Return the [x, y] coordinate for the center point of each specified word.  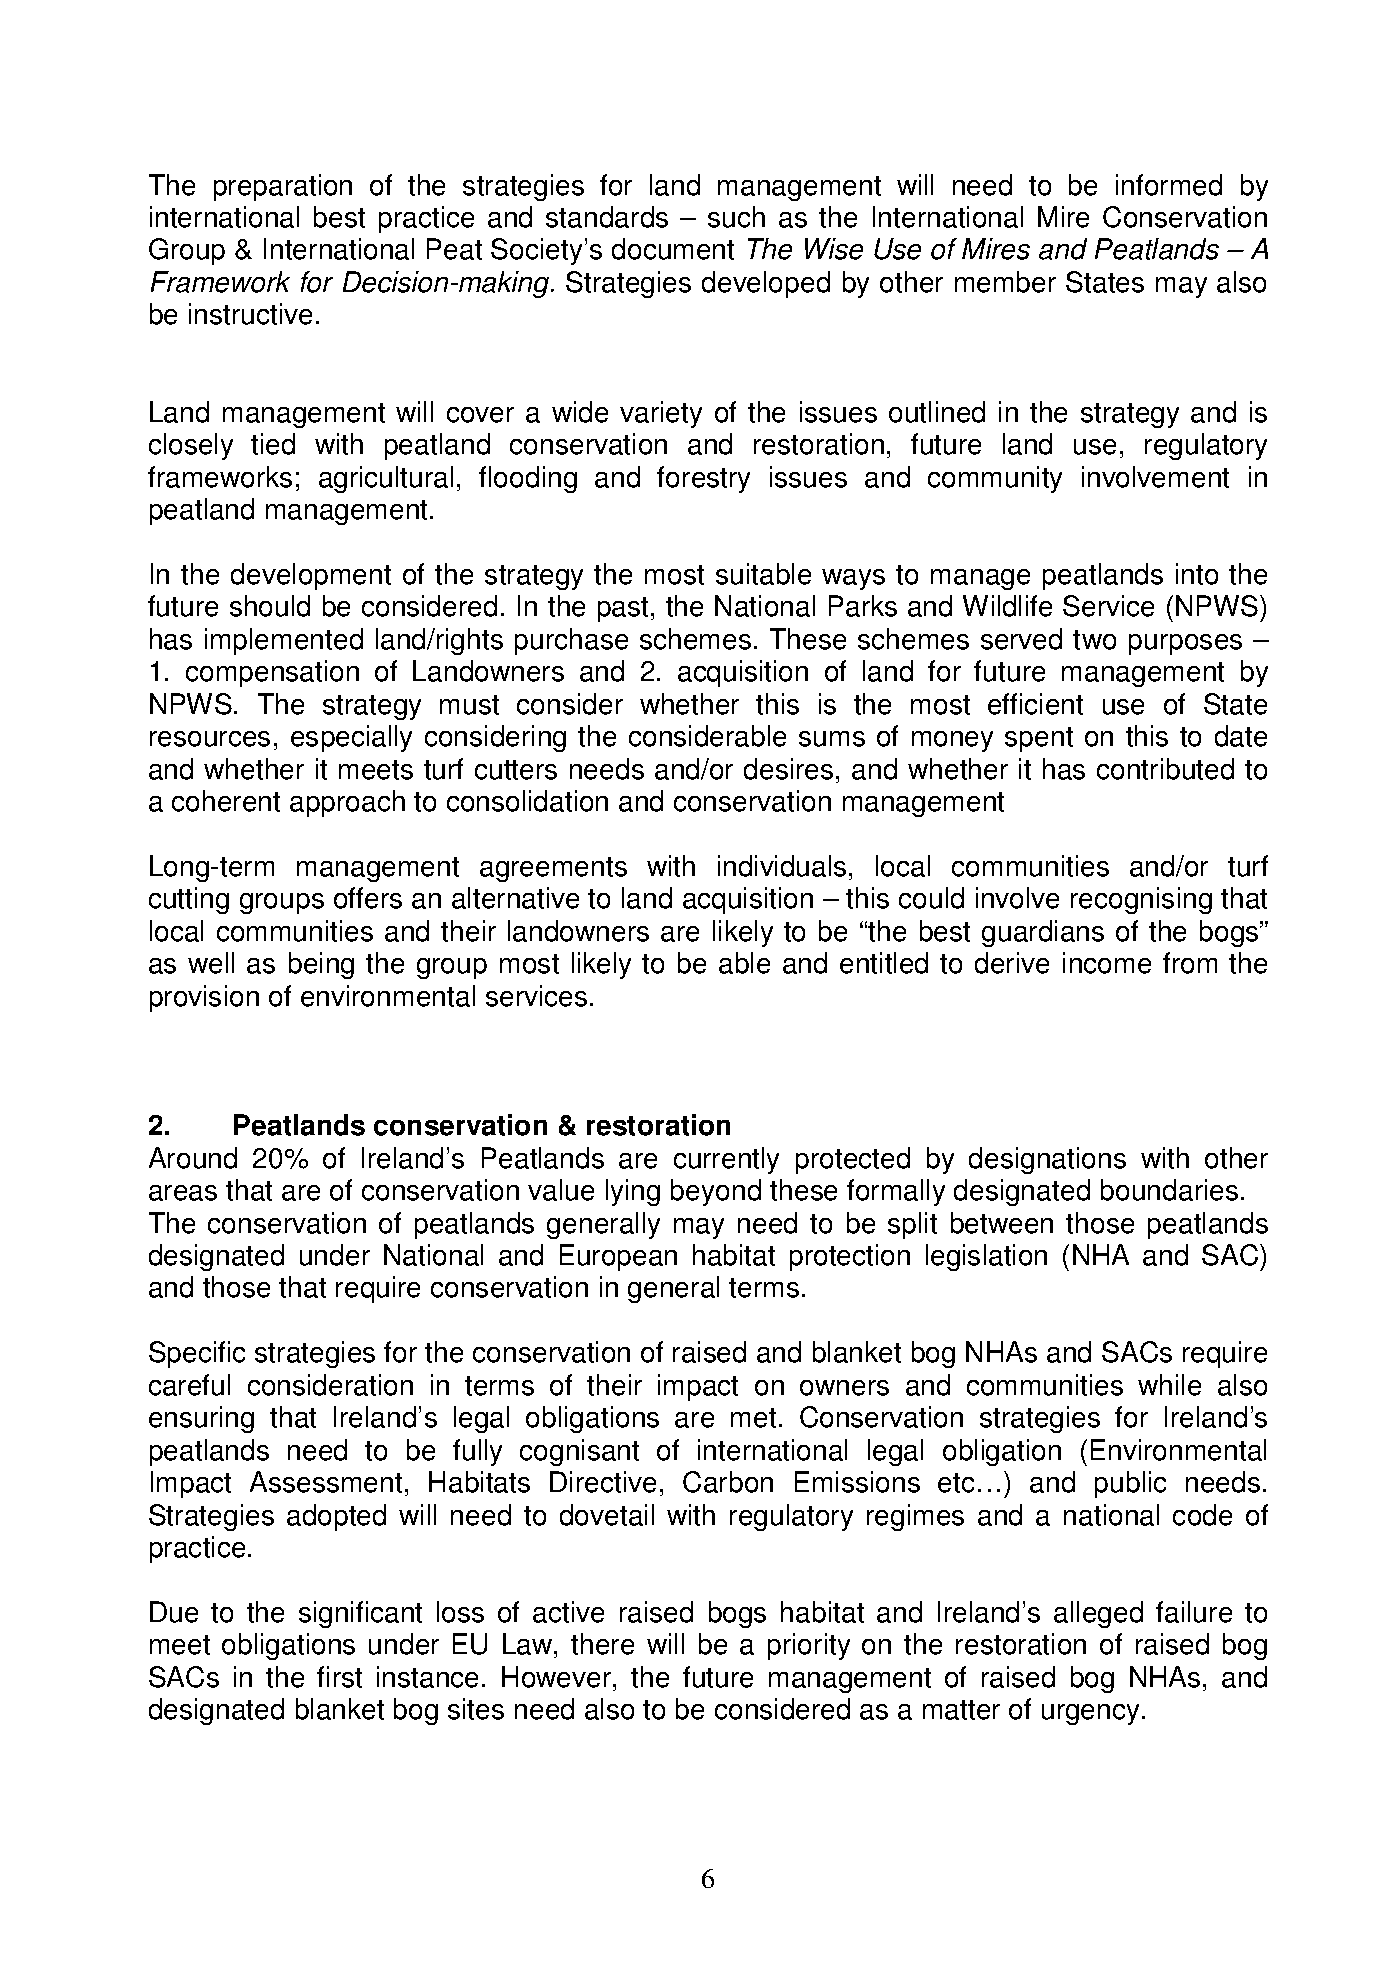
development [311, 576]
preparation [283, 187]
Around [193, 1158]
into [1197, 574]
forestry [703, 479]
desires [788, 769]
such [736, 217]
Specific [197, 1354]
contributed [1165, 769]
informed [1169, 185]
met [753, 1418]
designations [1047, 1160]
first [339, 1677]
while [1169, 1385]
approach [347, 803]
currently [726, 1160]
